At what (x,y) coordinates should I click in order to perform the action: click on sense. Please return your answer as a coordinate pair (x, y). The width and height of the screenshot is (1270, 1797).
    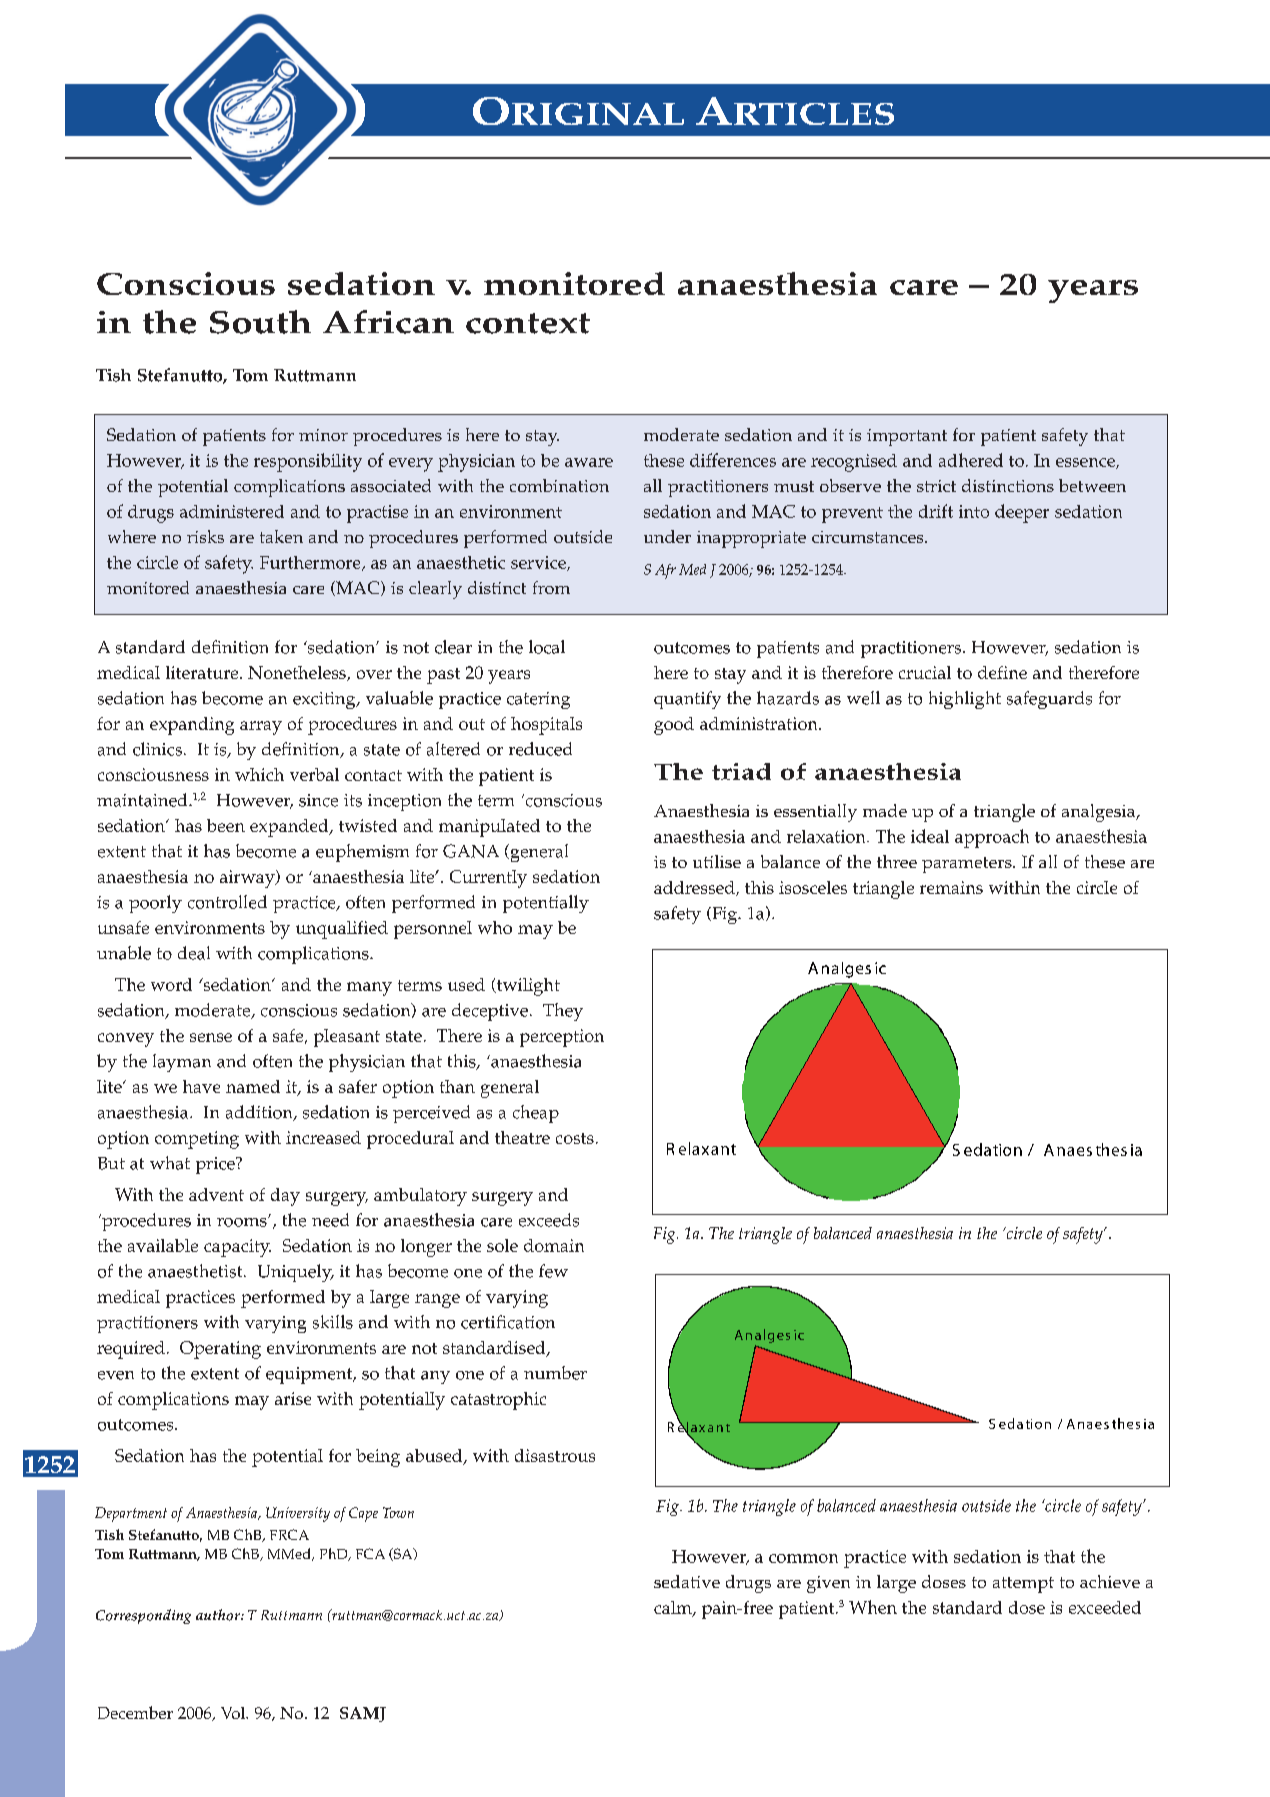
    Looking at the image, I should click on (211, 1037).
